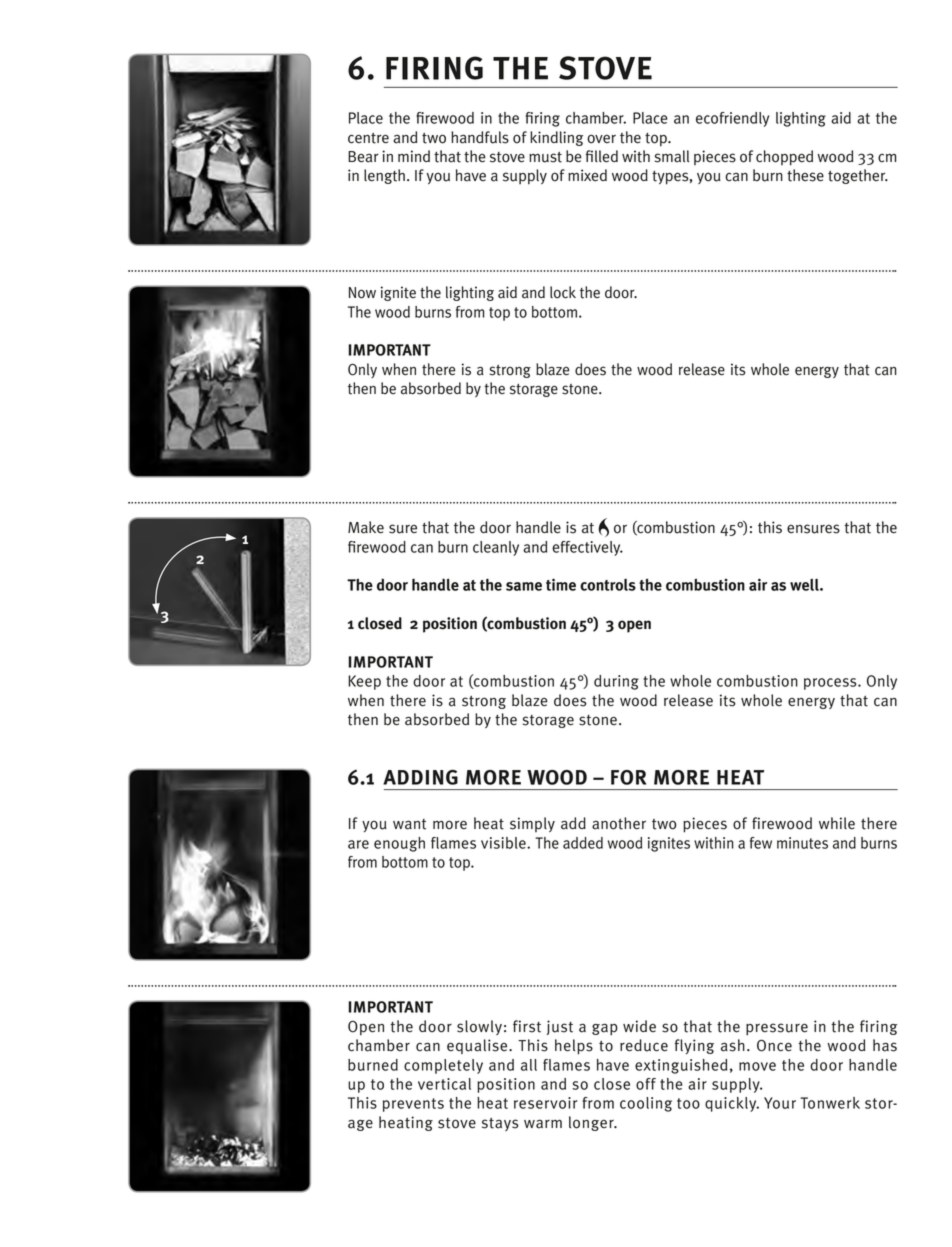  What do you see at coordinates (805, 175) in the page?
I see `these` at bounding box center [805, 175].
